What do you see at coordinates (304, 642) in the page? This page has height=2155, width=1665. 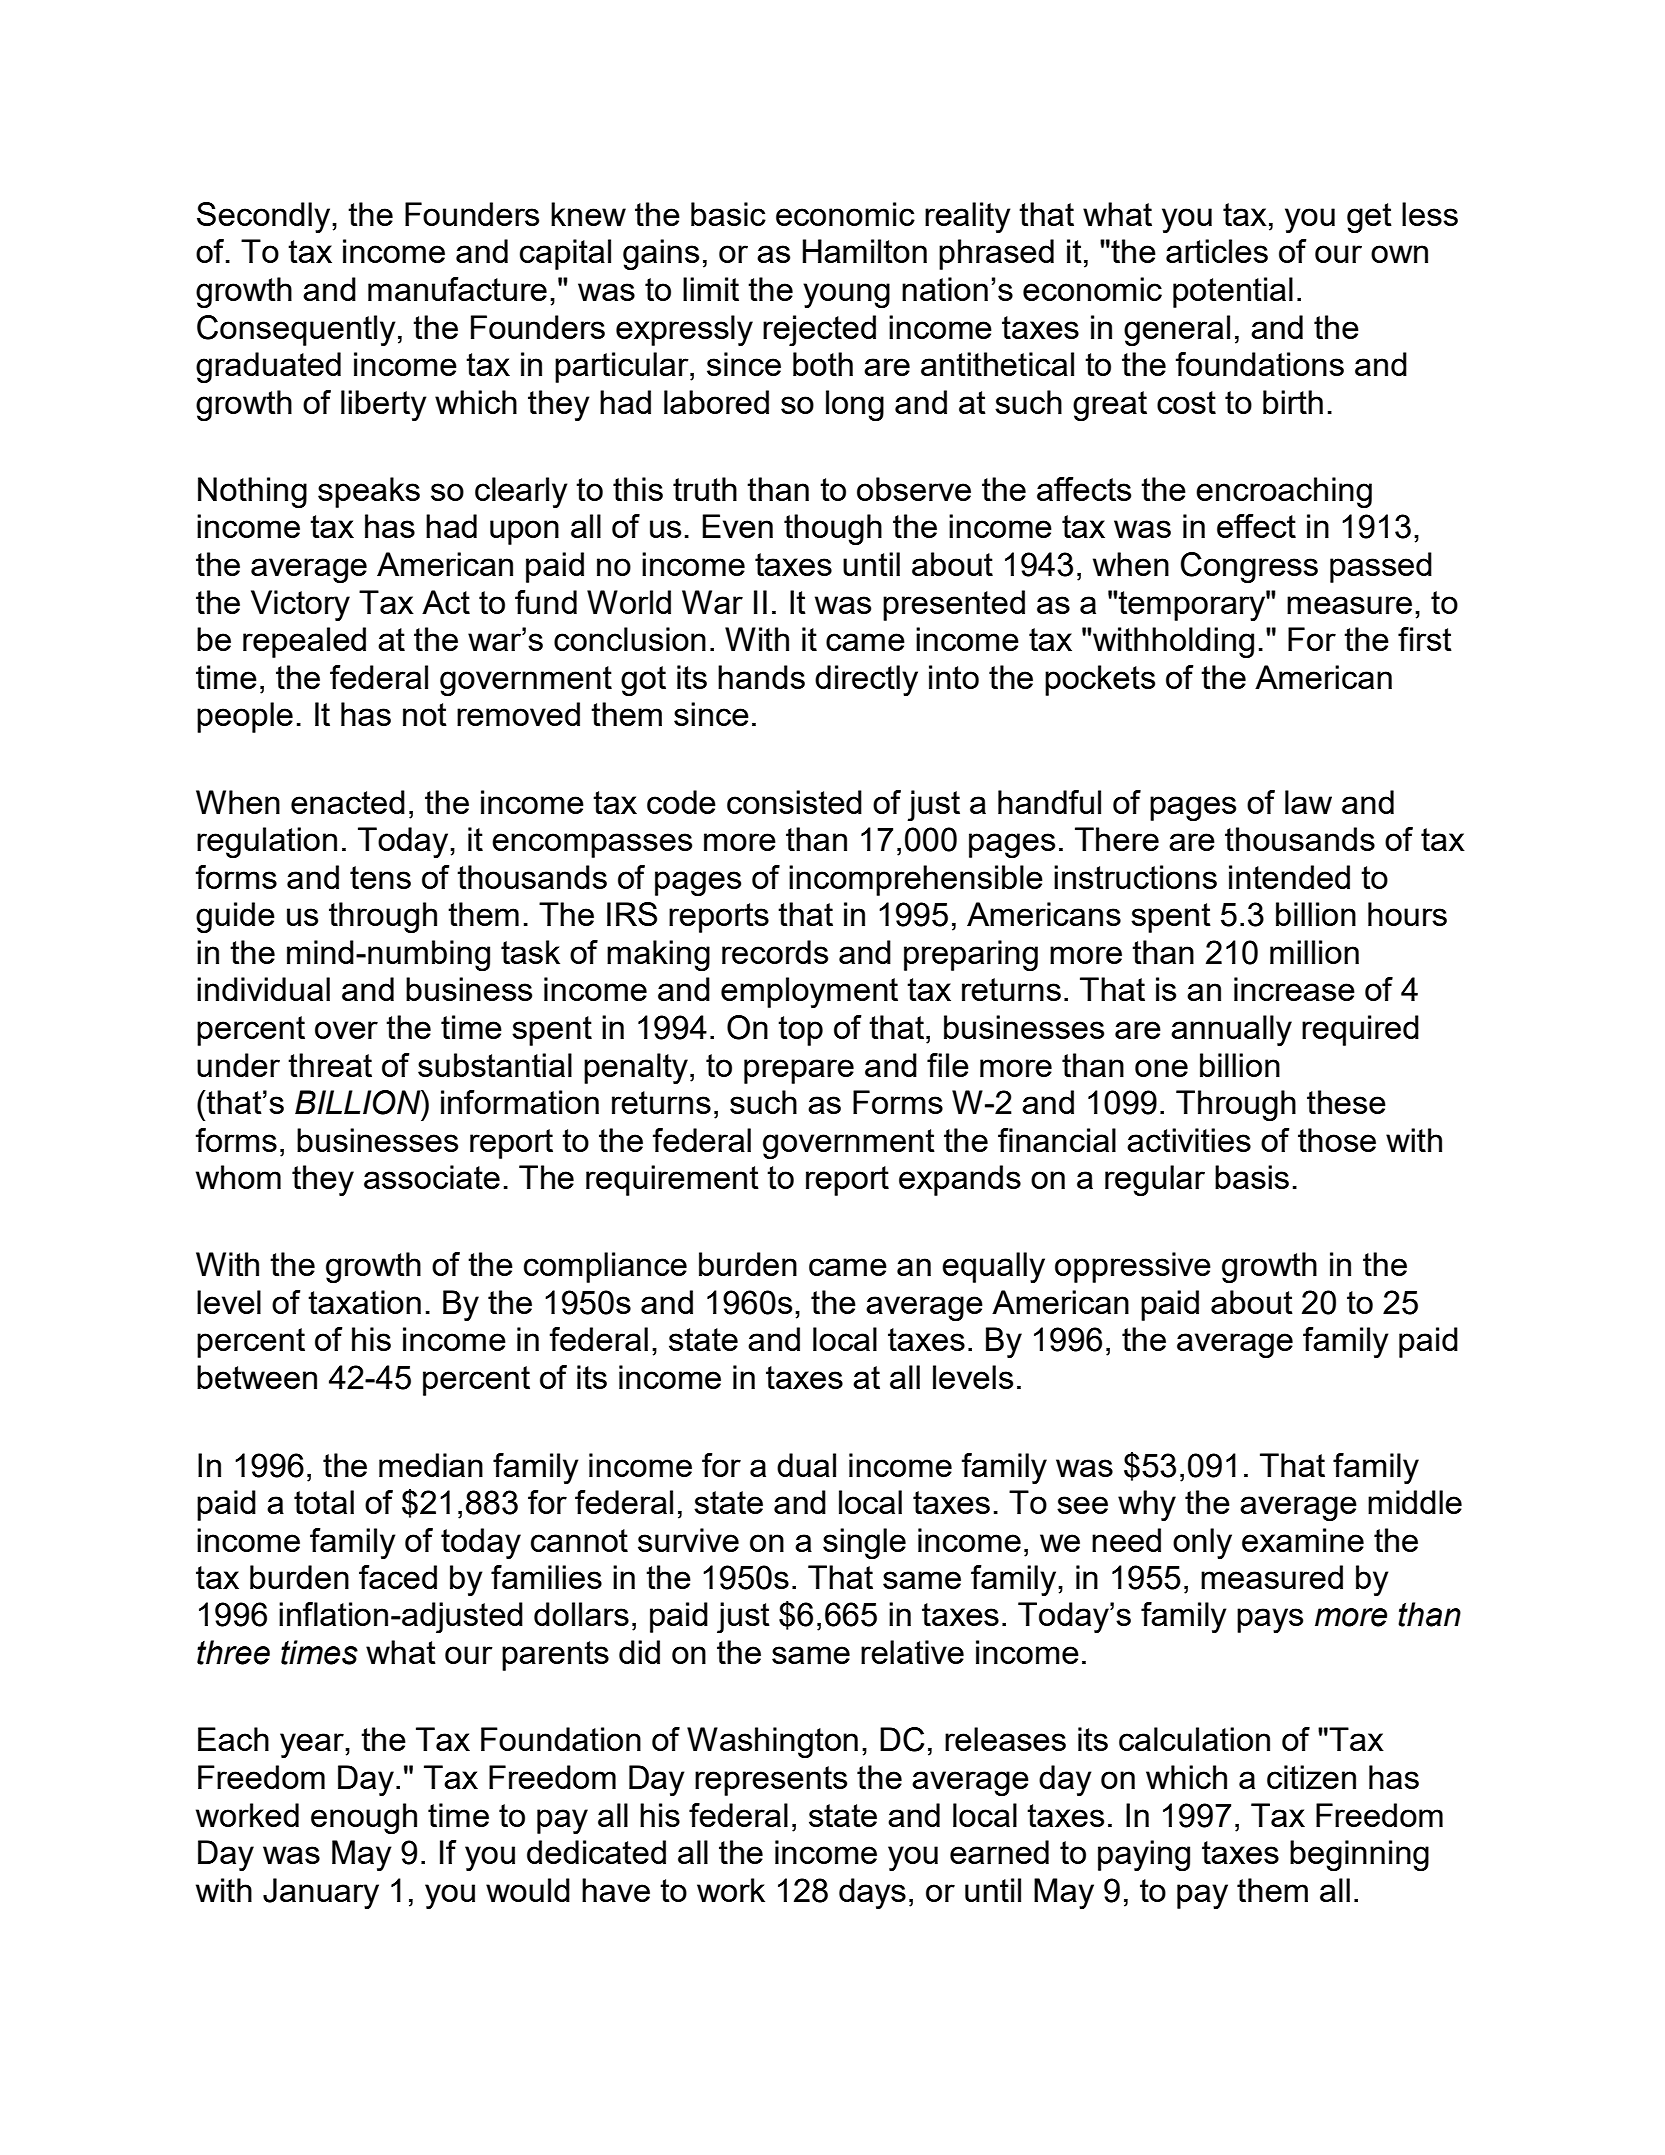 I see `repealed` at bounding box center [304, 642].
